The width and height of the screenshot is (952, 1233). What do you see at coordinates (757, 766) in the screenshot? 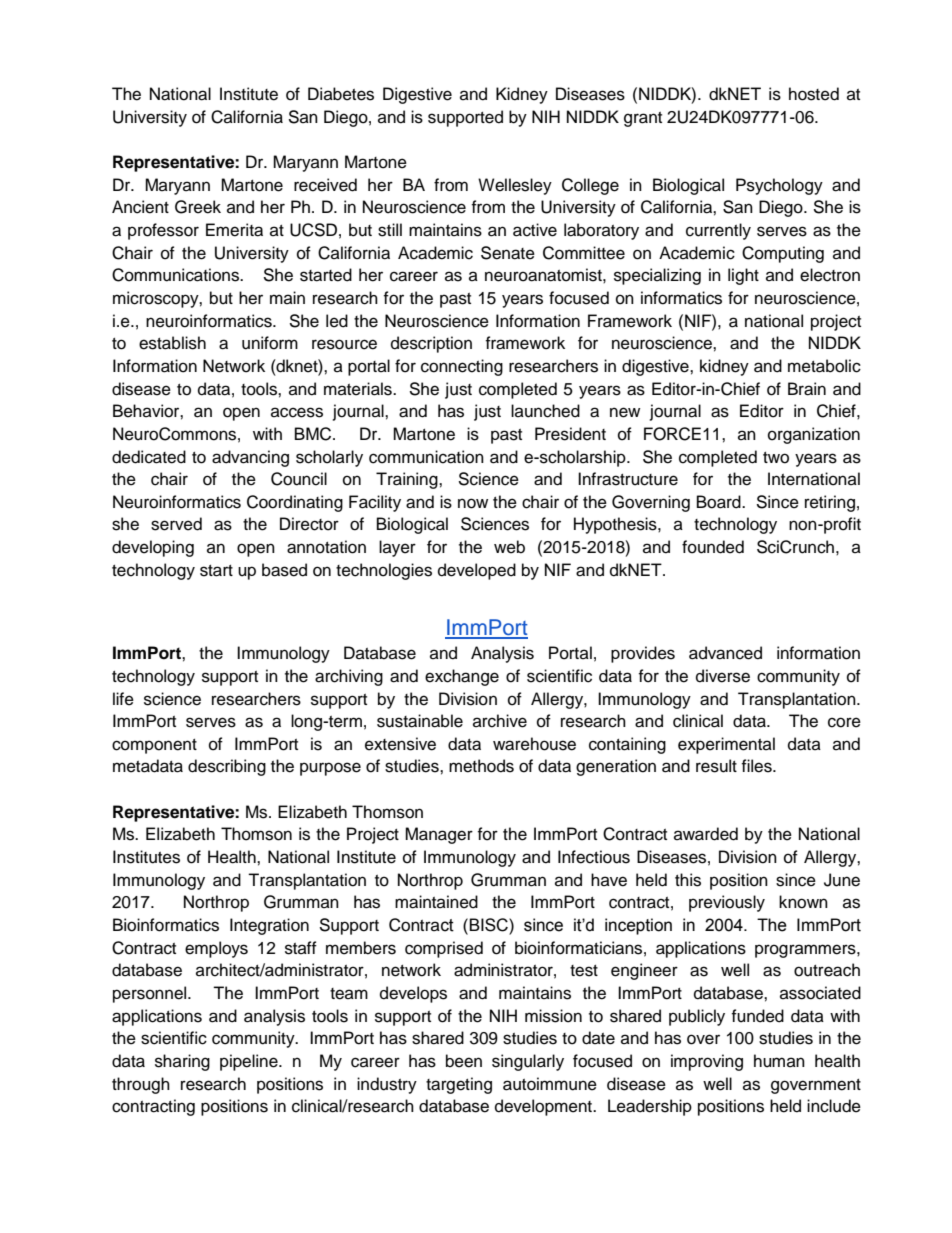
I see `files` at bounding box center [757, 766].
